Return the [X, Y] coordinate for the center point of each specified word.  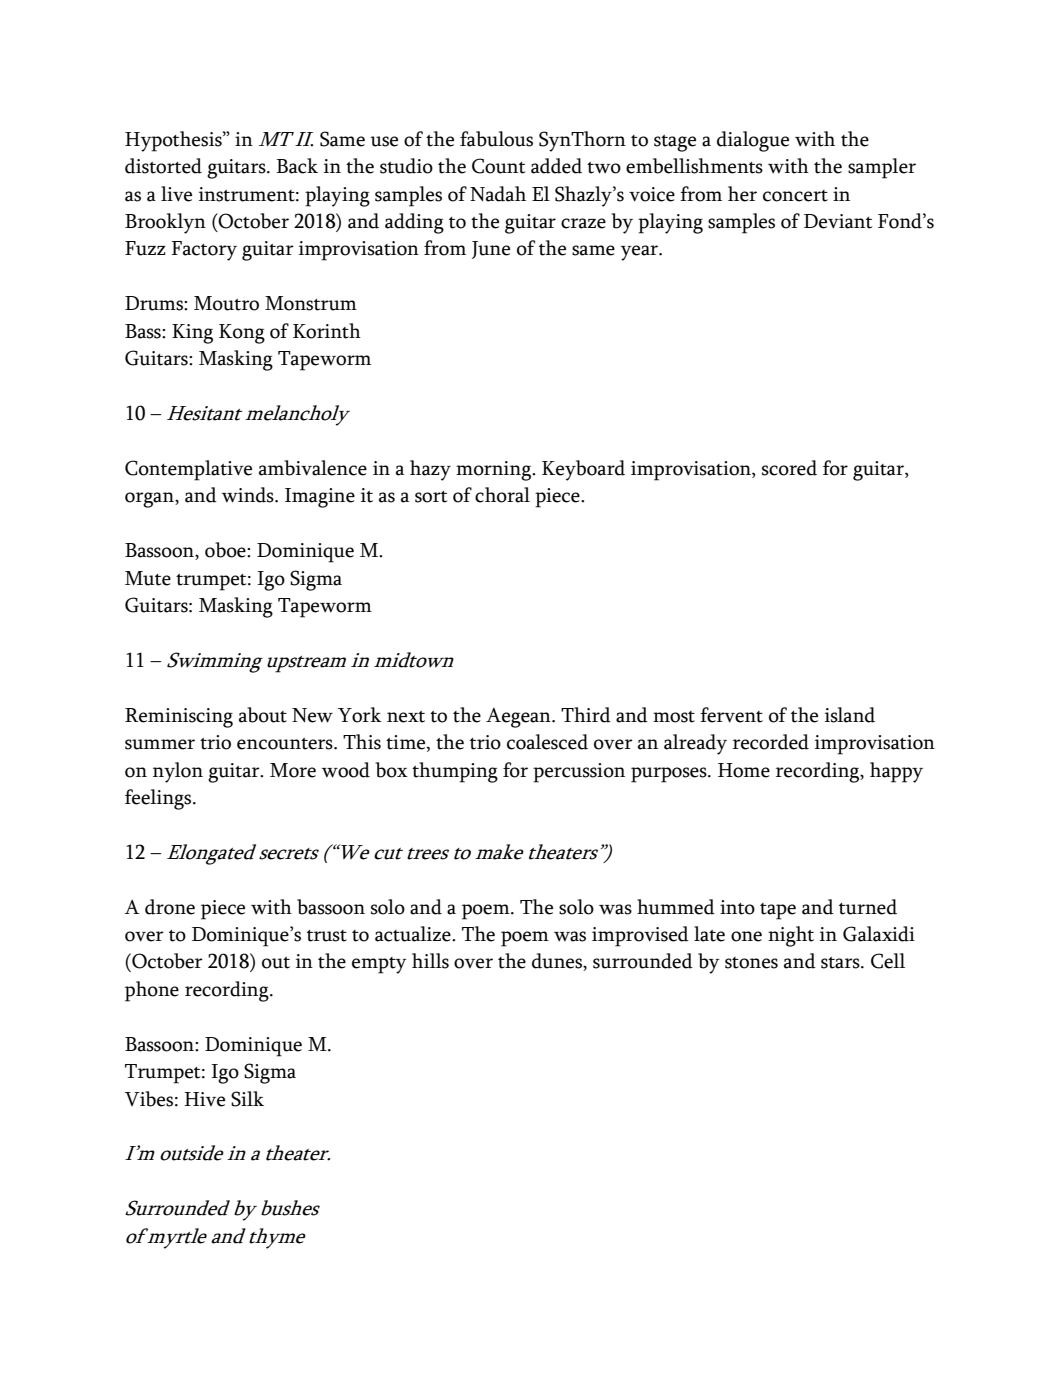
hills [430, 961]
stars [841, 963]
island [850, 715]
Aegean [519, 718]
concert [795, 196]
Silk [247, 1099]
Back [297, 166]
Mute [148, 578]
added [556, 166]
